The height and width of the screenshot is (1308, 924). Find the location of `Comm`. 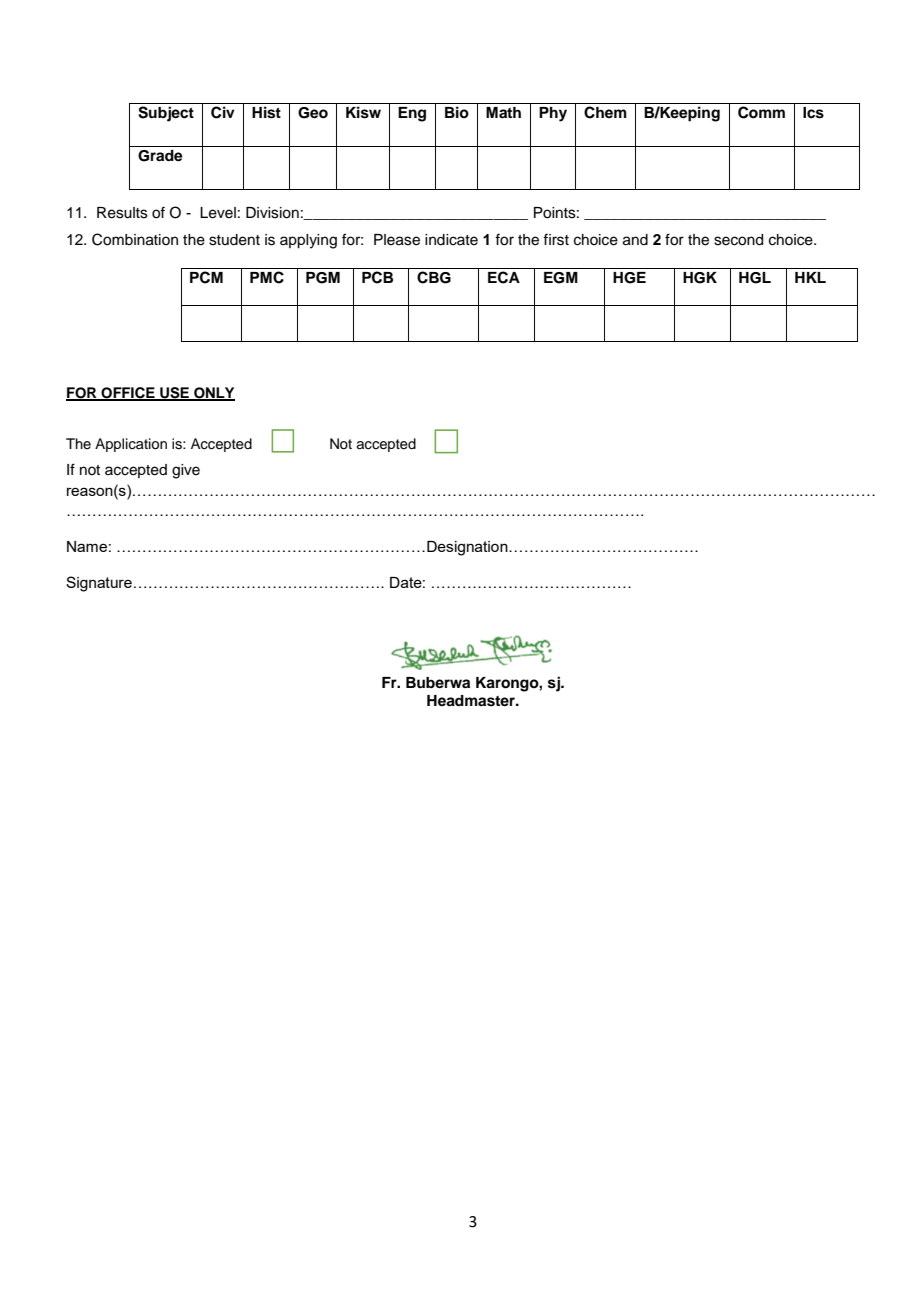

Comm is located at coordinates (761, 112).
